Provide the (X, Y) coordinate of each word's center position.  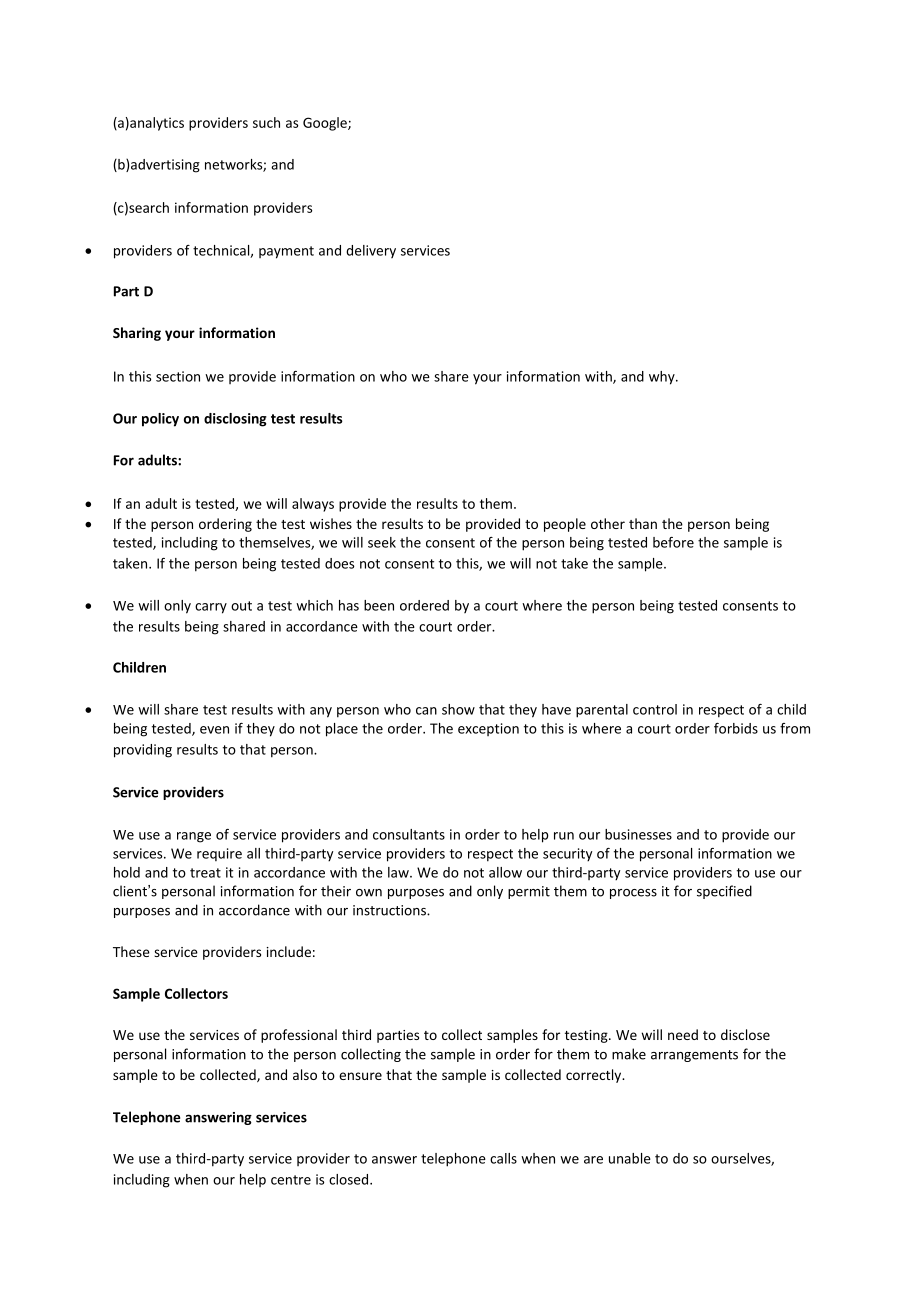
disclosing (235, 420)
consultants (409, 834)
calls (503, 1158)
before (673, 542)
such (266, 122)
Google (326, 124)
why (663, 378)
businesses (638, 834)
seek (382, 542)
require (219, 854)
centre (291, 1180)
